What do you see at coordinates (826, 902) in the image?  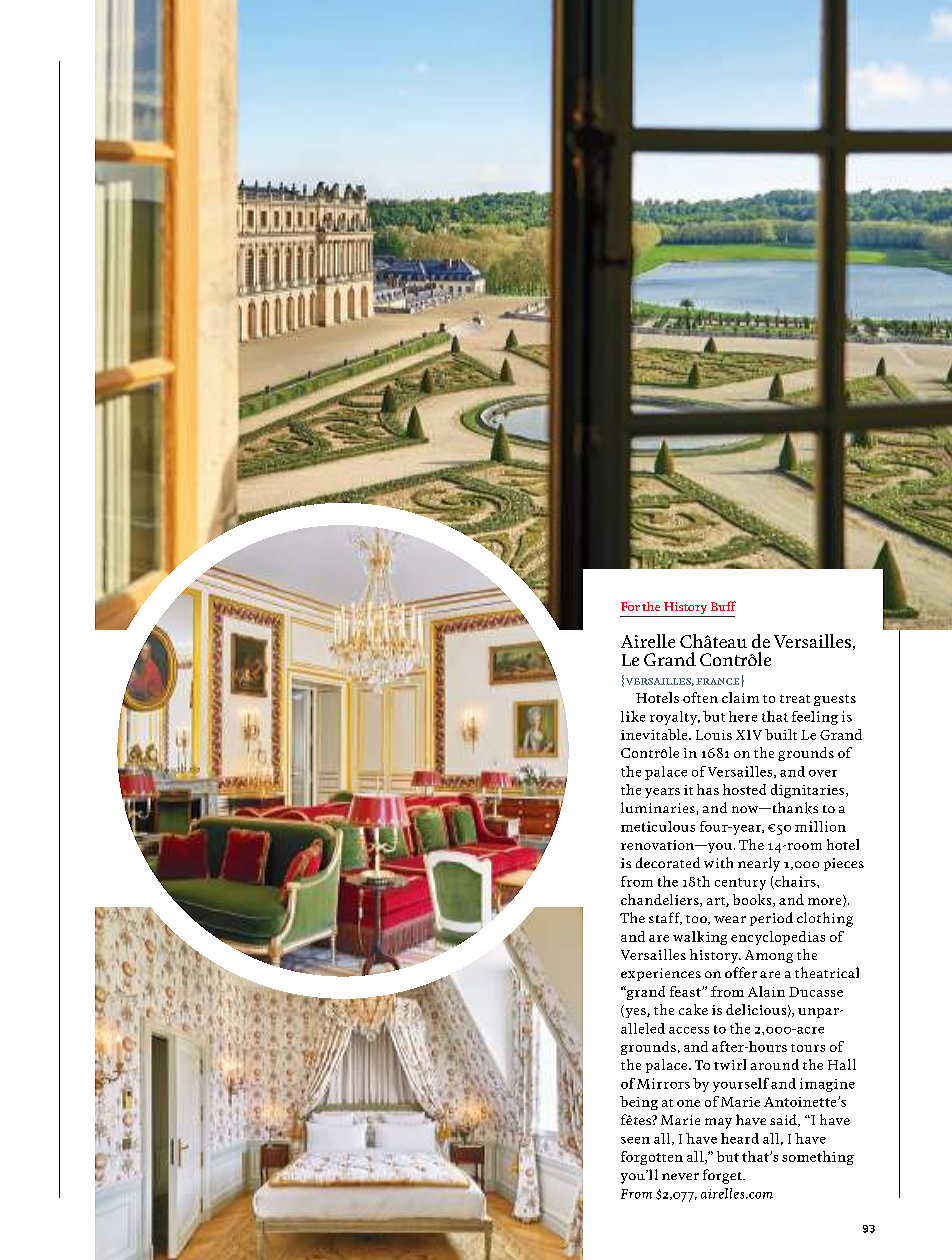 I see `more` at bounding box center [826, 902].
